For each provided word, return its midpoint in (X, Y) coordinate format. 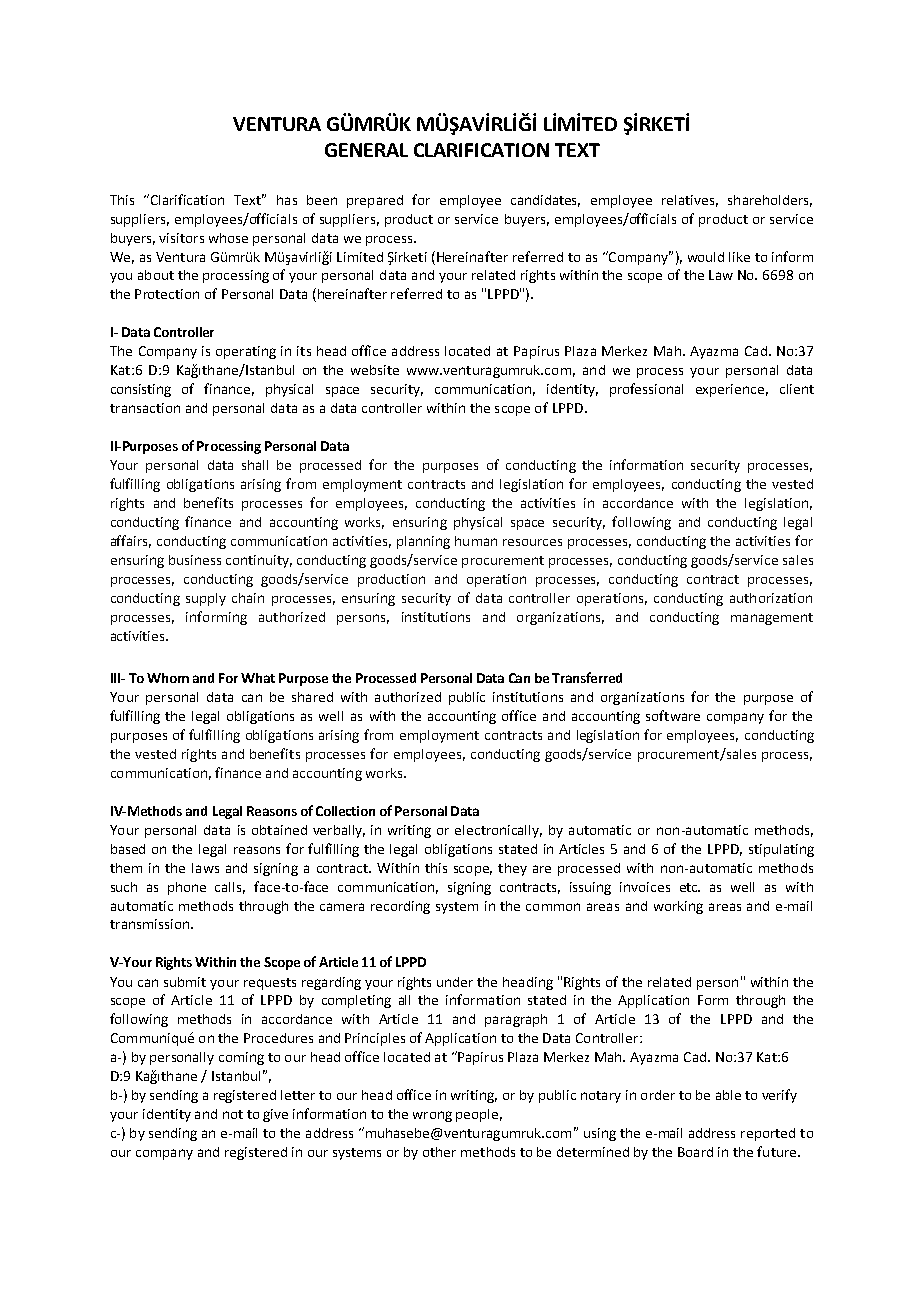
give (275, 1115)
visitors (181, 238)
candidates (545, 201)
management (772, 619)
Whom (168, 678)
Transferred (587, 677)
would (706, 257)
